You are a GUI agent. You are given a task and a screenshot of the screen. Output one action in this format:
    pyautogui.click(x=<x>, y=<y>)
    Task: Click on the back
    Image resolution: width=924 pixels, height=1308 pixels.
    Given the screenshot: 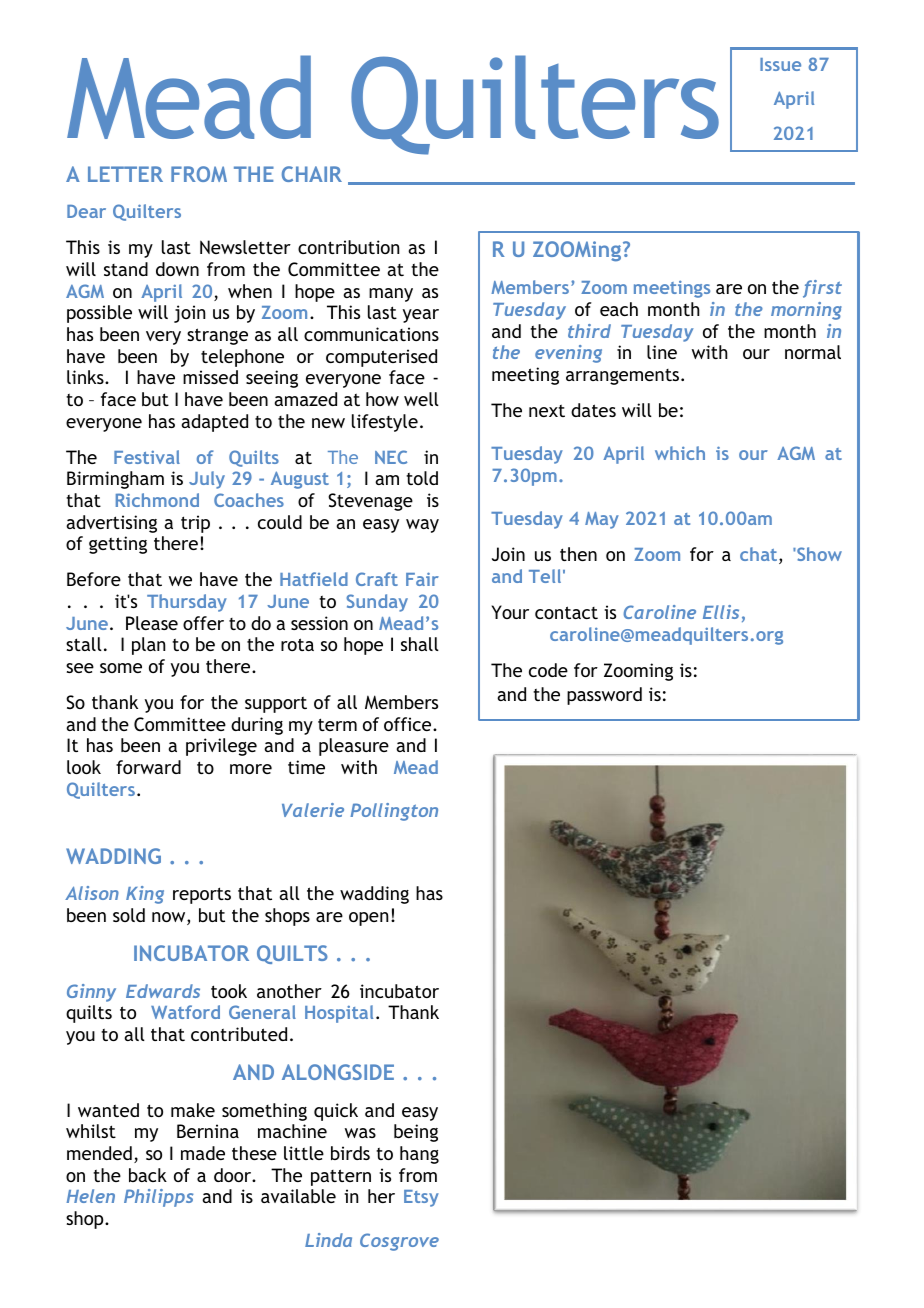 What is the action you would take?
    pyautogui.click(x=148, y=1175)
